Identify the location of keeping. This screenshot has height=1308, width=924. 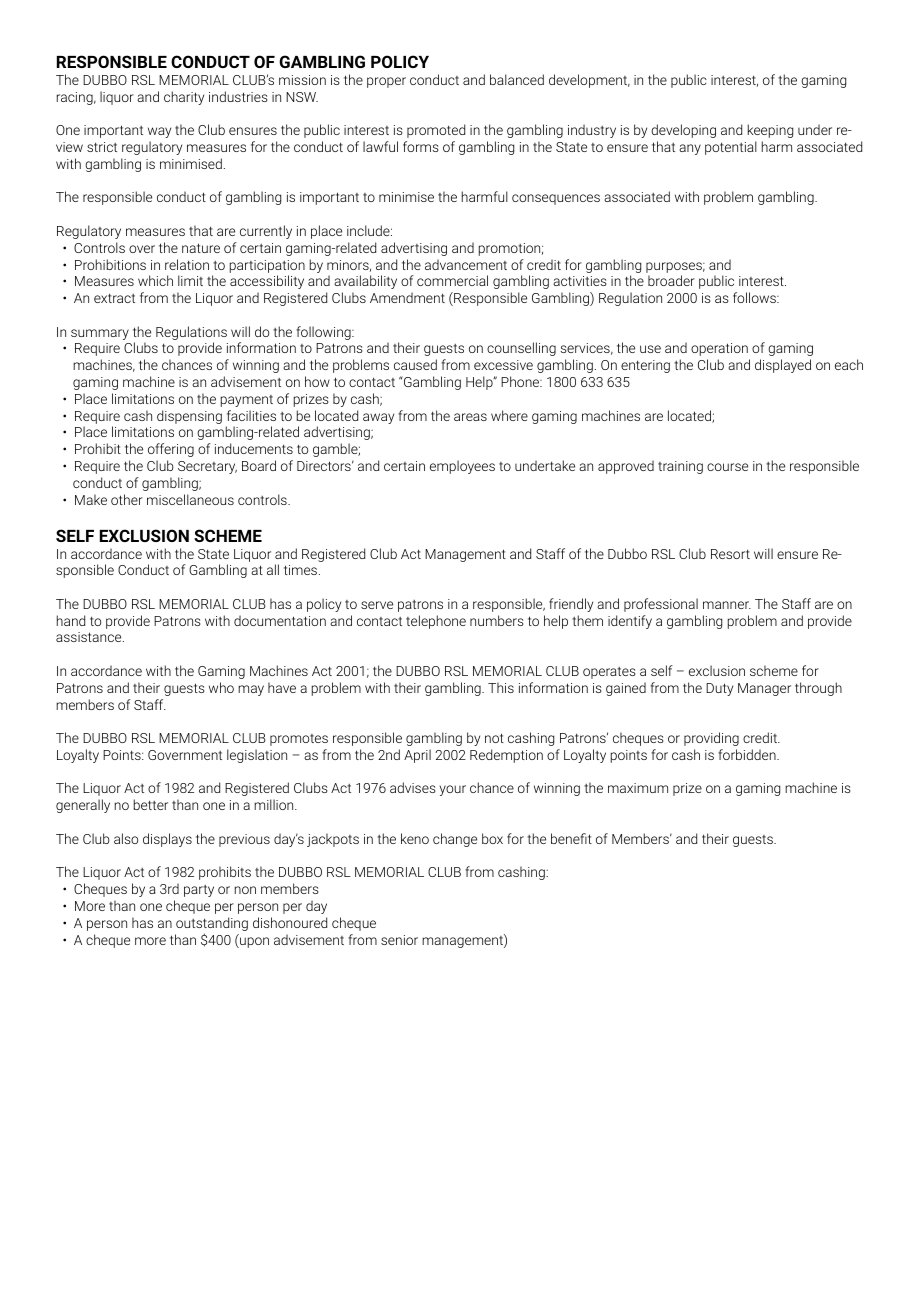
(770, 131).
